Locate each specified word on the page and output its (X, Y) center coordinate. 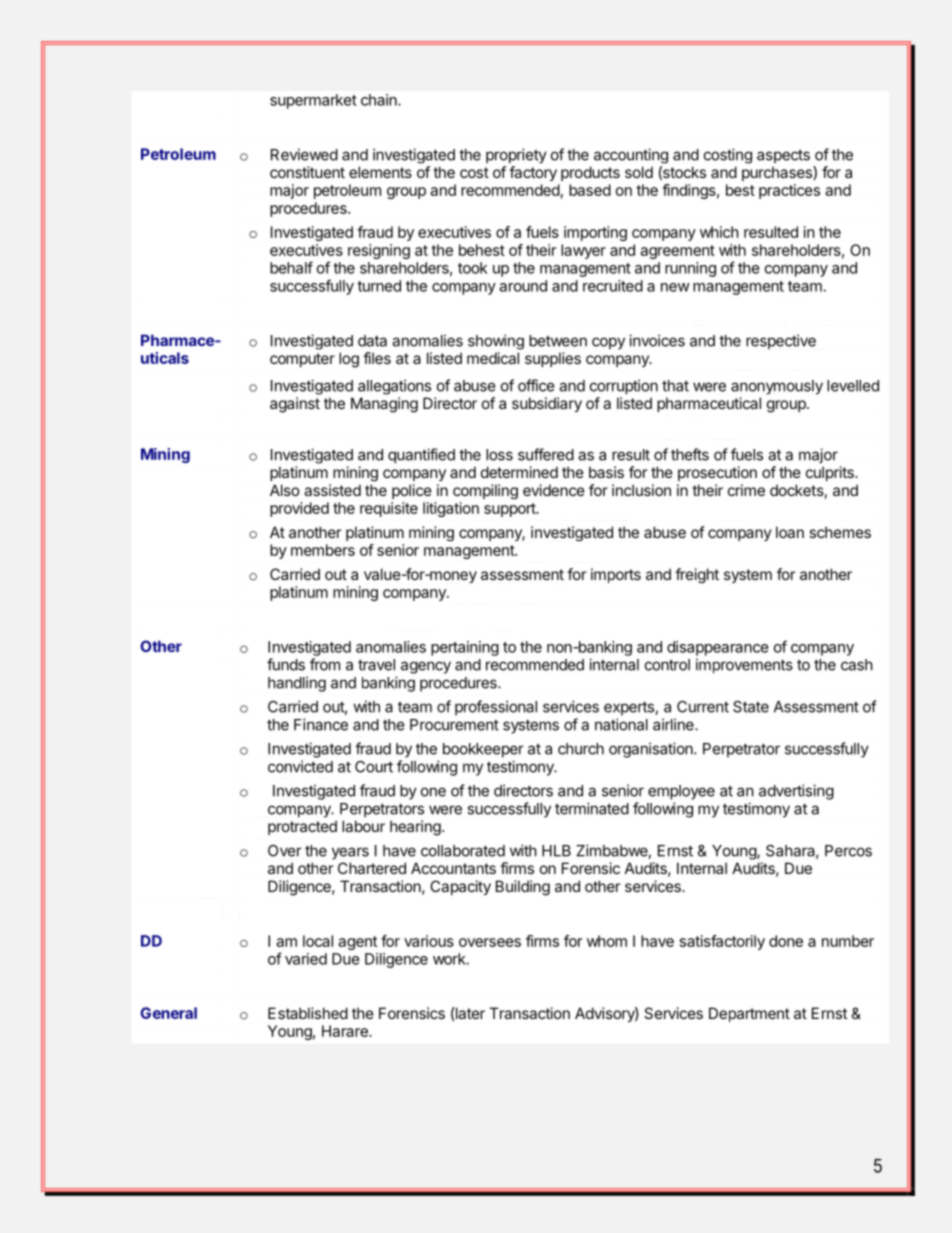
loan (790, 532)
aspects (783, 156)
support (510, 510)
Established (308, 1013)
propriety (516, 156)
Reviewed (304, 154)
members (323, 550)
